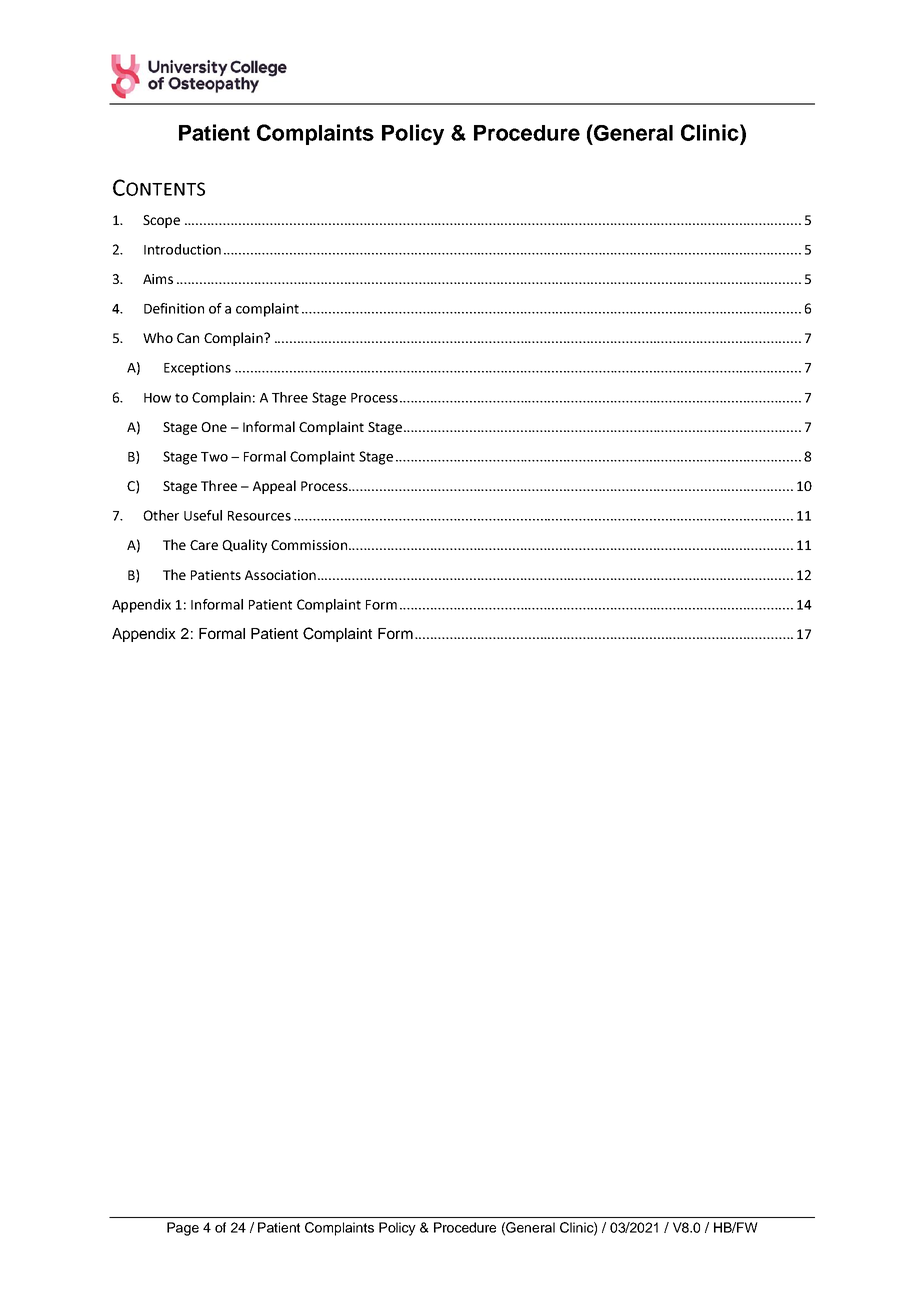 The width and height of the screenshot is (924, 1308). Describe the element at coordinates (203, 515) in the screenshot. I see `Useful` at that location.
